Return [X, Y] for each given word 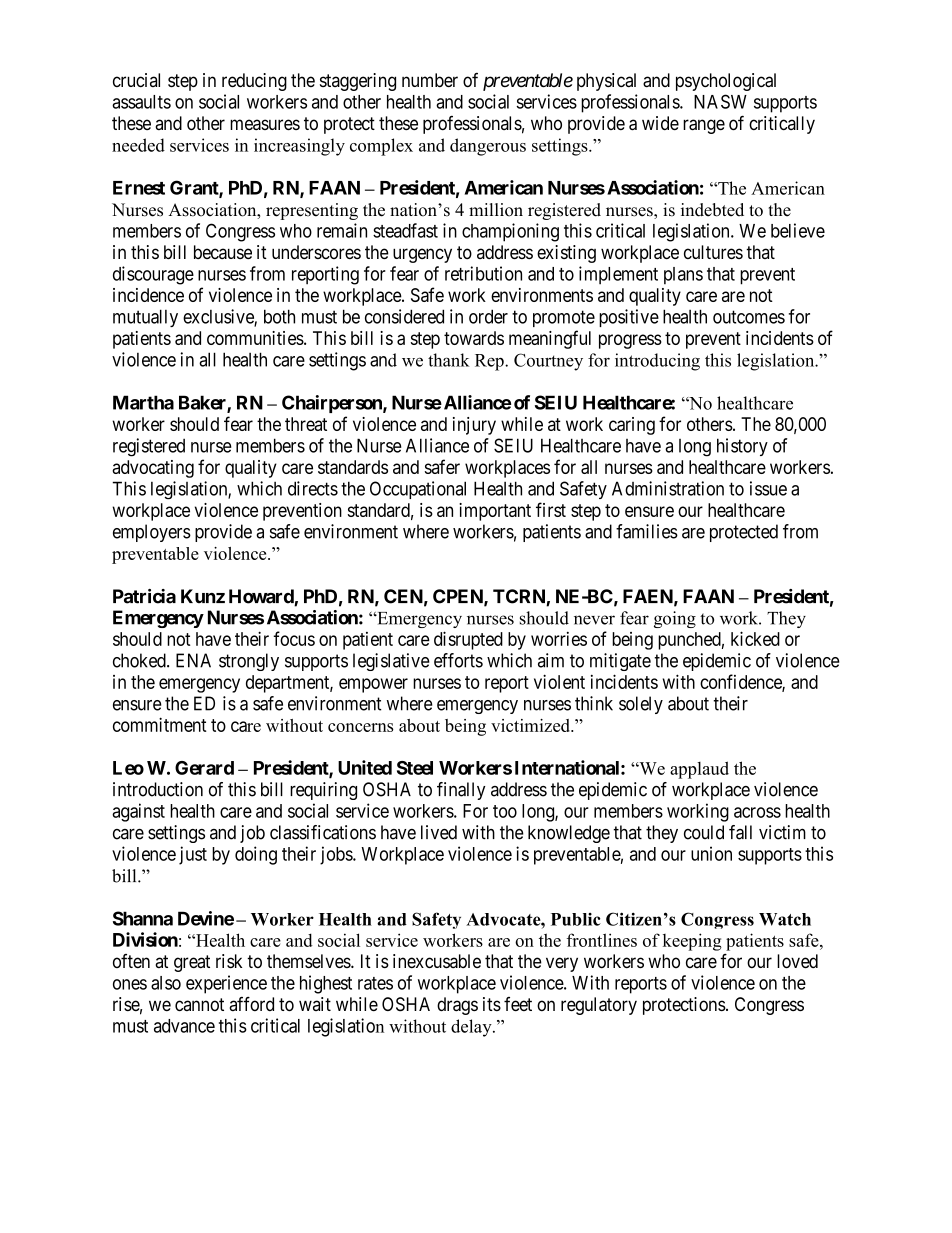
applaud [699, 770]
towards [474, 338]
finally [461, 791]
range [704, 126]
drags [457, 1006]
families [647, 531]
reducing [254, 82]
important [495, 512]
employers [152, 533]
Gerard [204, 768]
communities [255, 338]
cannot [199, 1004]
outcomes [749, 317]
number [430, 80]
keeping [692, 942]
